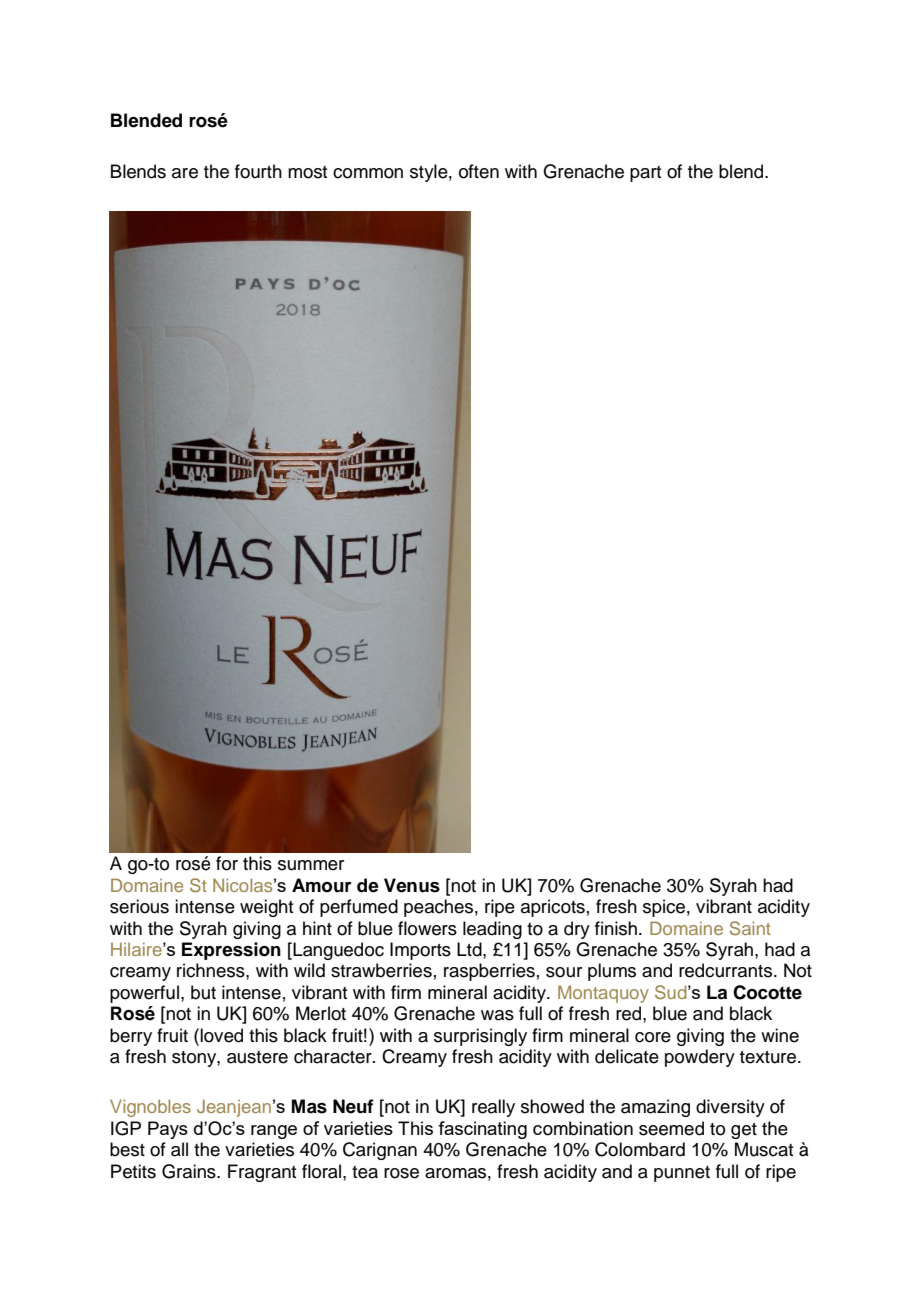  Describe the element at coordinates (645, 174) in the screenshot. I see `part` at that location.
